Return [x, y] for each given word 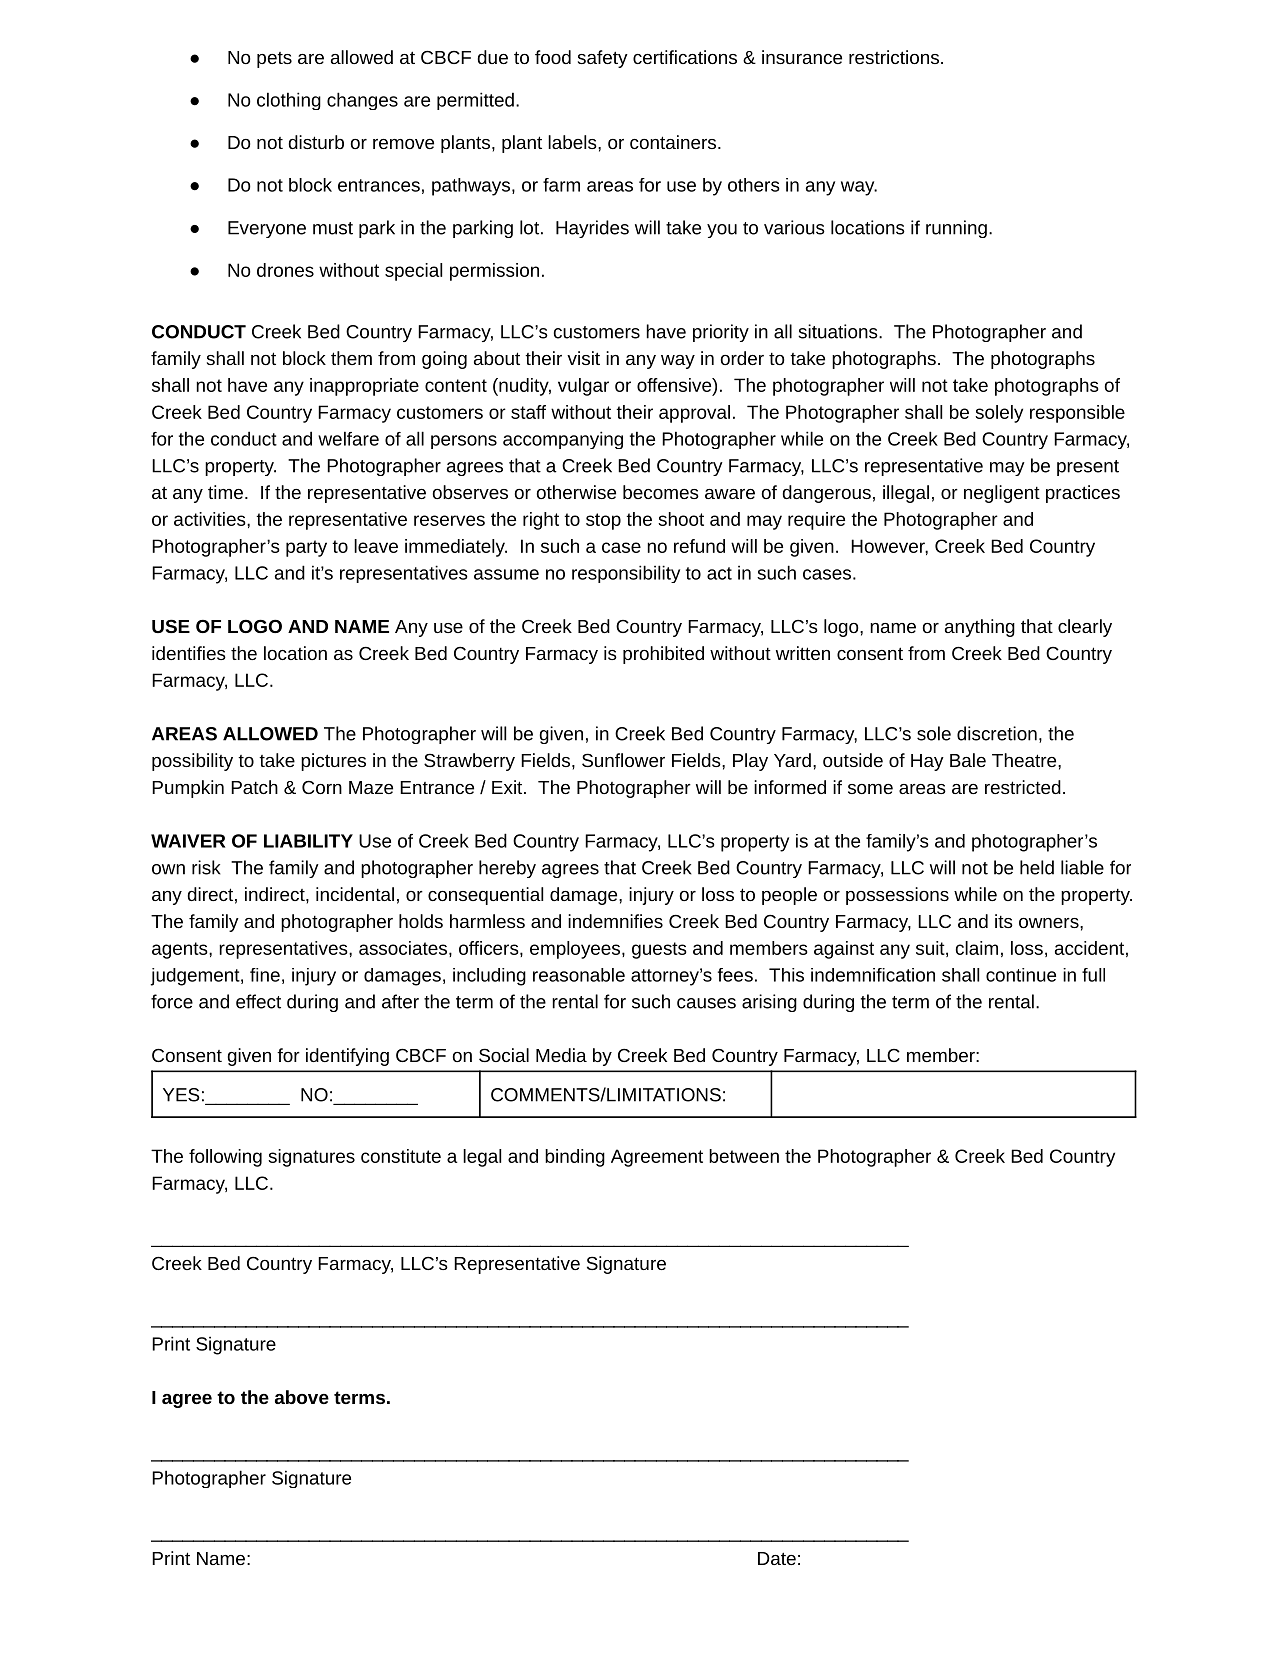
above [302, 1397]
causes [706, 1003]
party [306, 548]
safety [603, 59]
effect [258, 1001]
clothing [289, 101]
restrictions [894, 57]
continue [1021, 975]
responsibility [626, 574]
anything [980, 628]
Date [777, 1558]
